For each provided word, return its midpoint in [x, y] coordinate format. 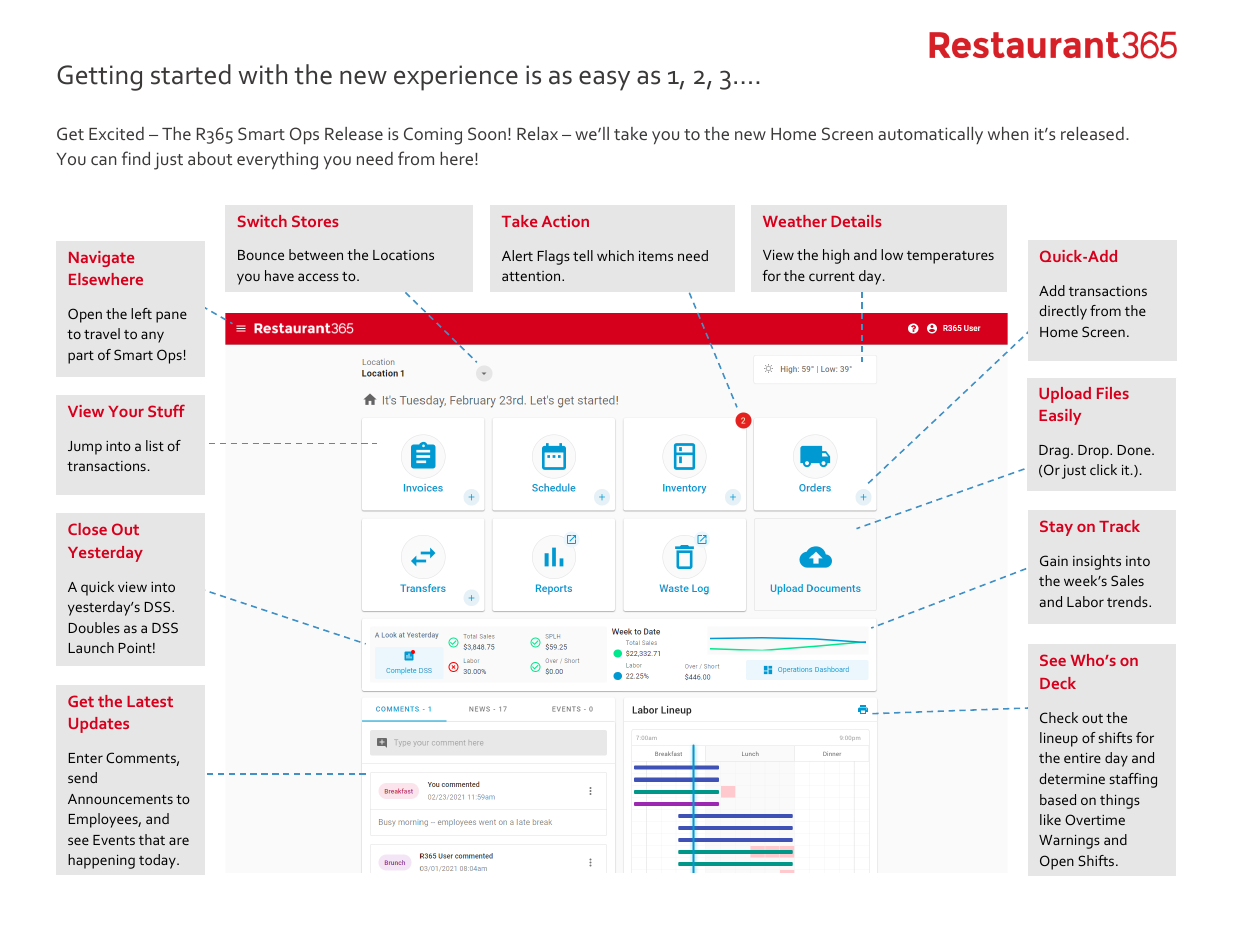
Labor [1085, 601]
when [1008, 133]
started [191, 74]
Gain [1054, 560]
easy [604, 80]
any [152, 337]
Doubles [94, 627]
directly [1063, 312]
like [1050, 819]
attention [532, 276]
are [179, 841]
